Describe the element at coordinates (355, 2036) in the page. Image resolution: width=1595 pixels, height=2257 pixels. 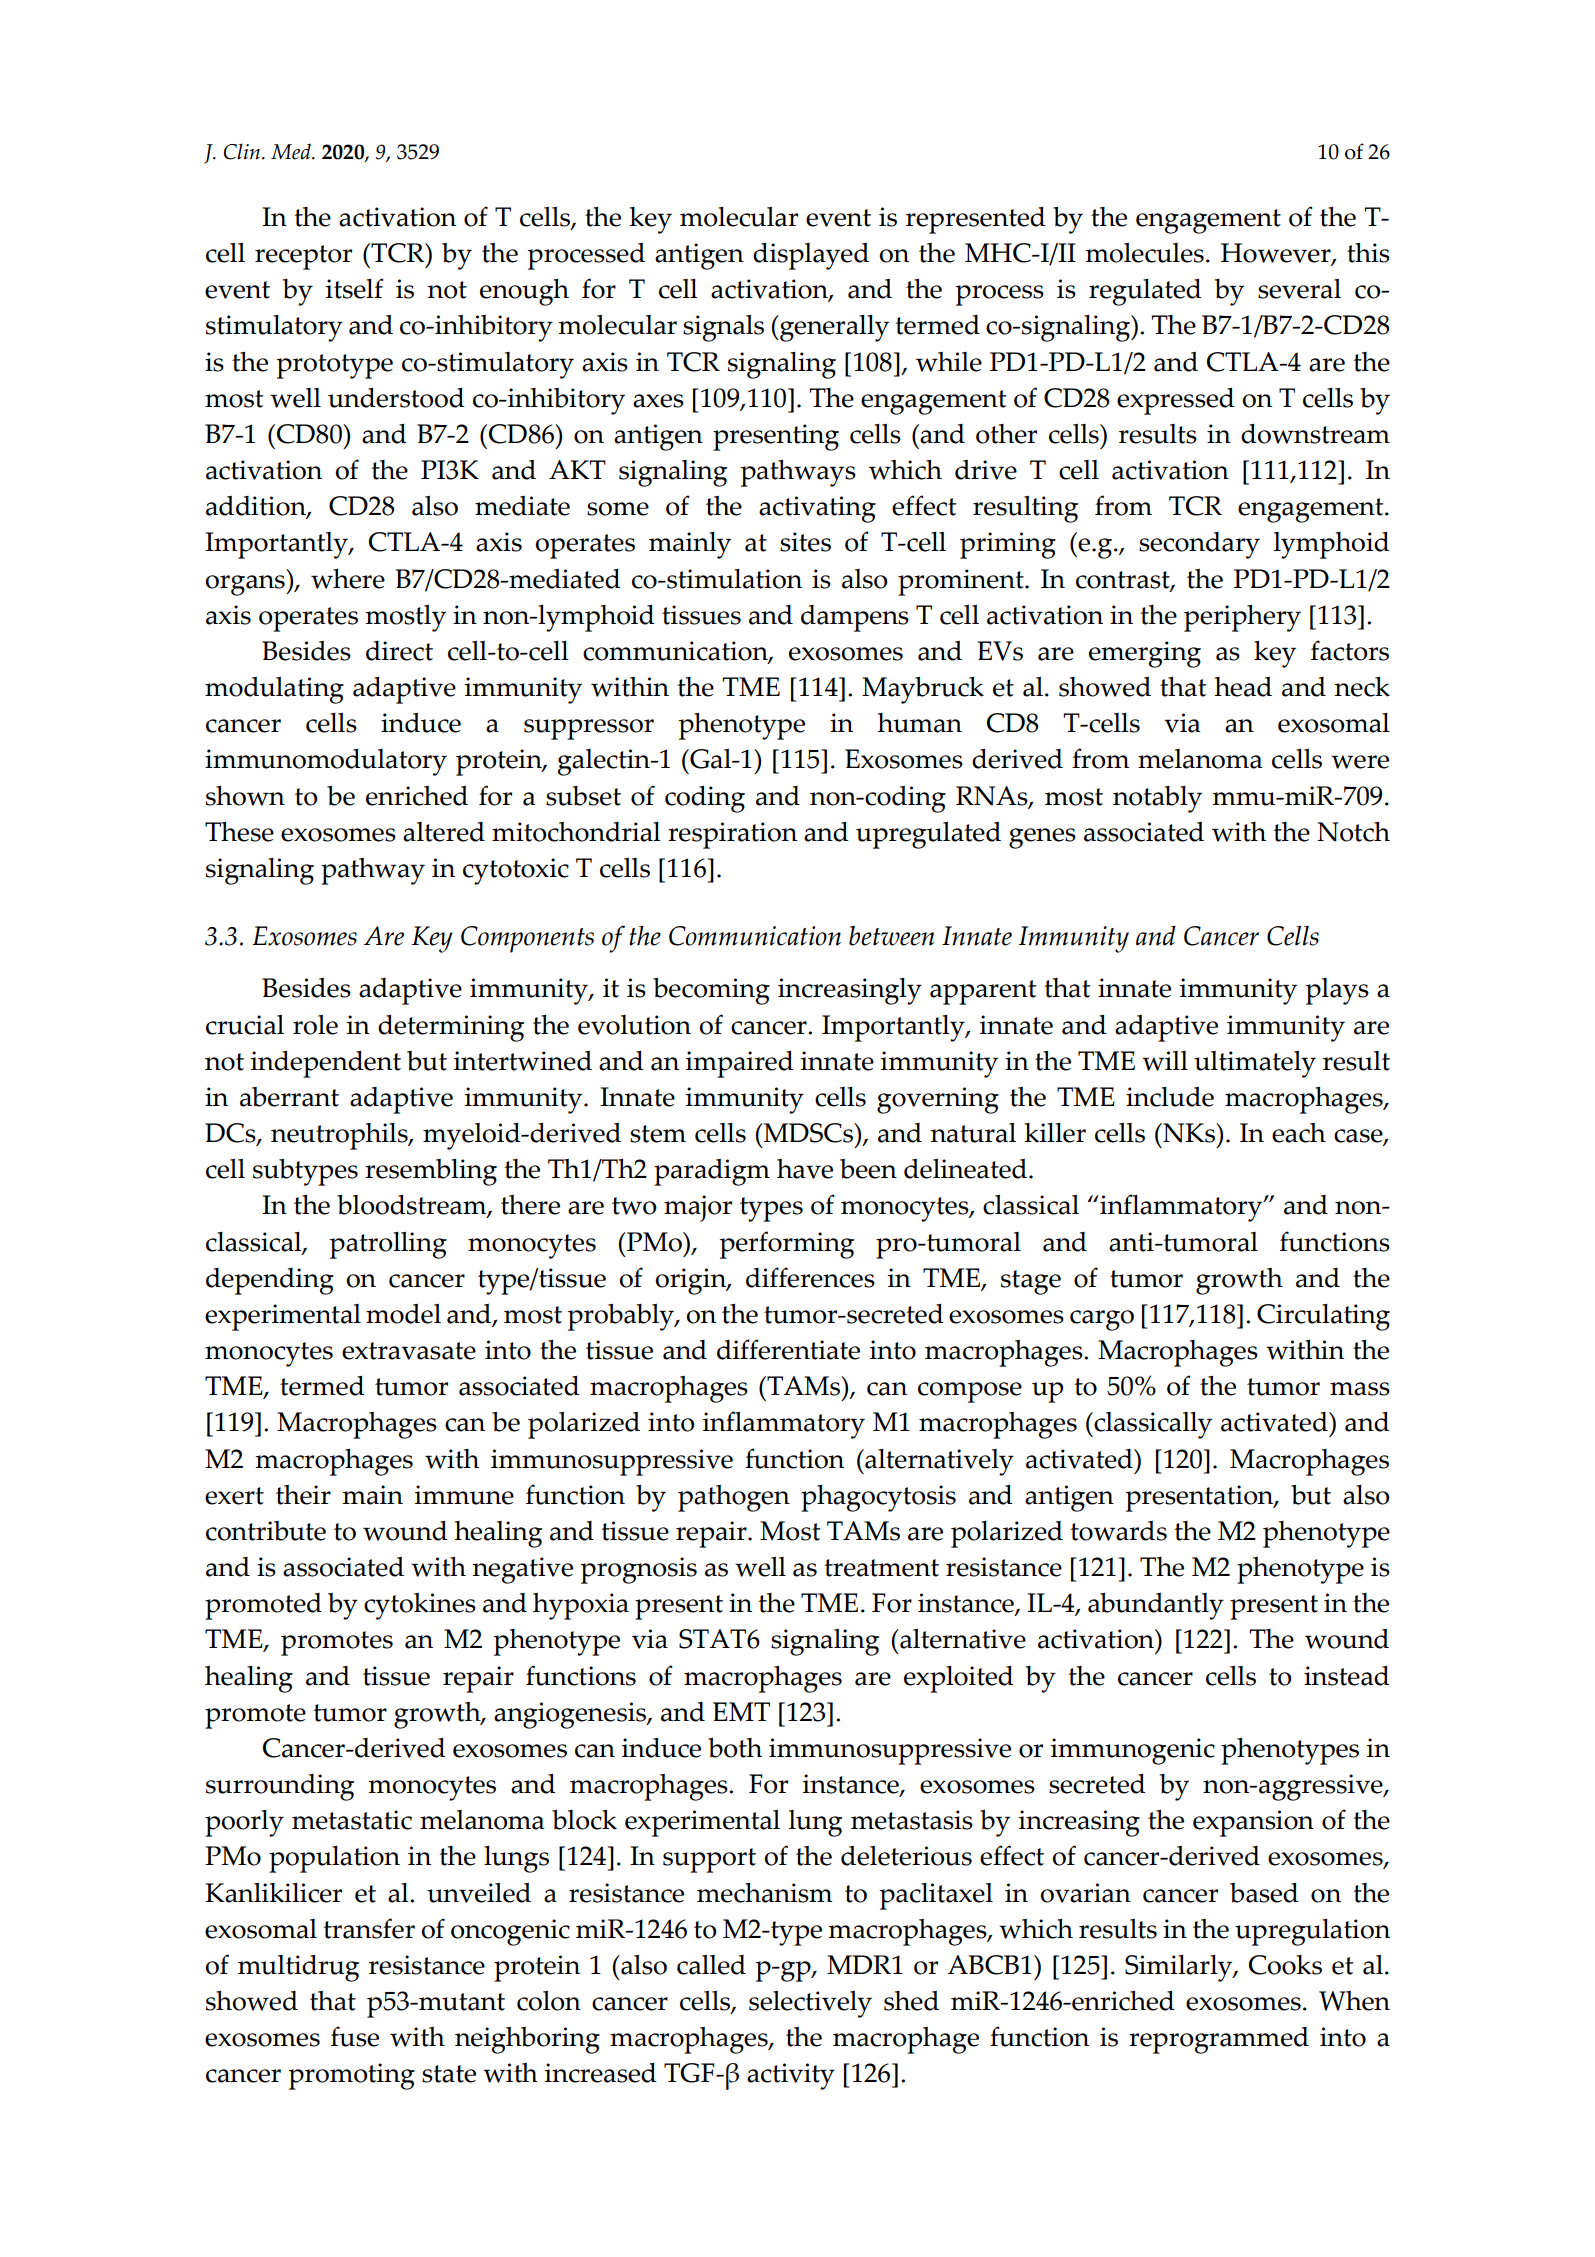
I see `fuse` at that location.
